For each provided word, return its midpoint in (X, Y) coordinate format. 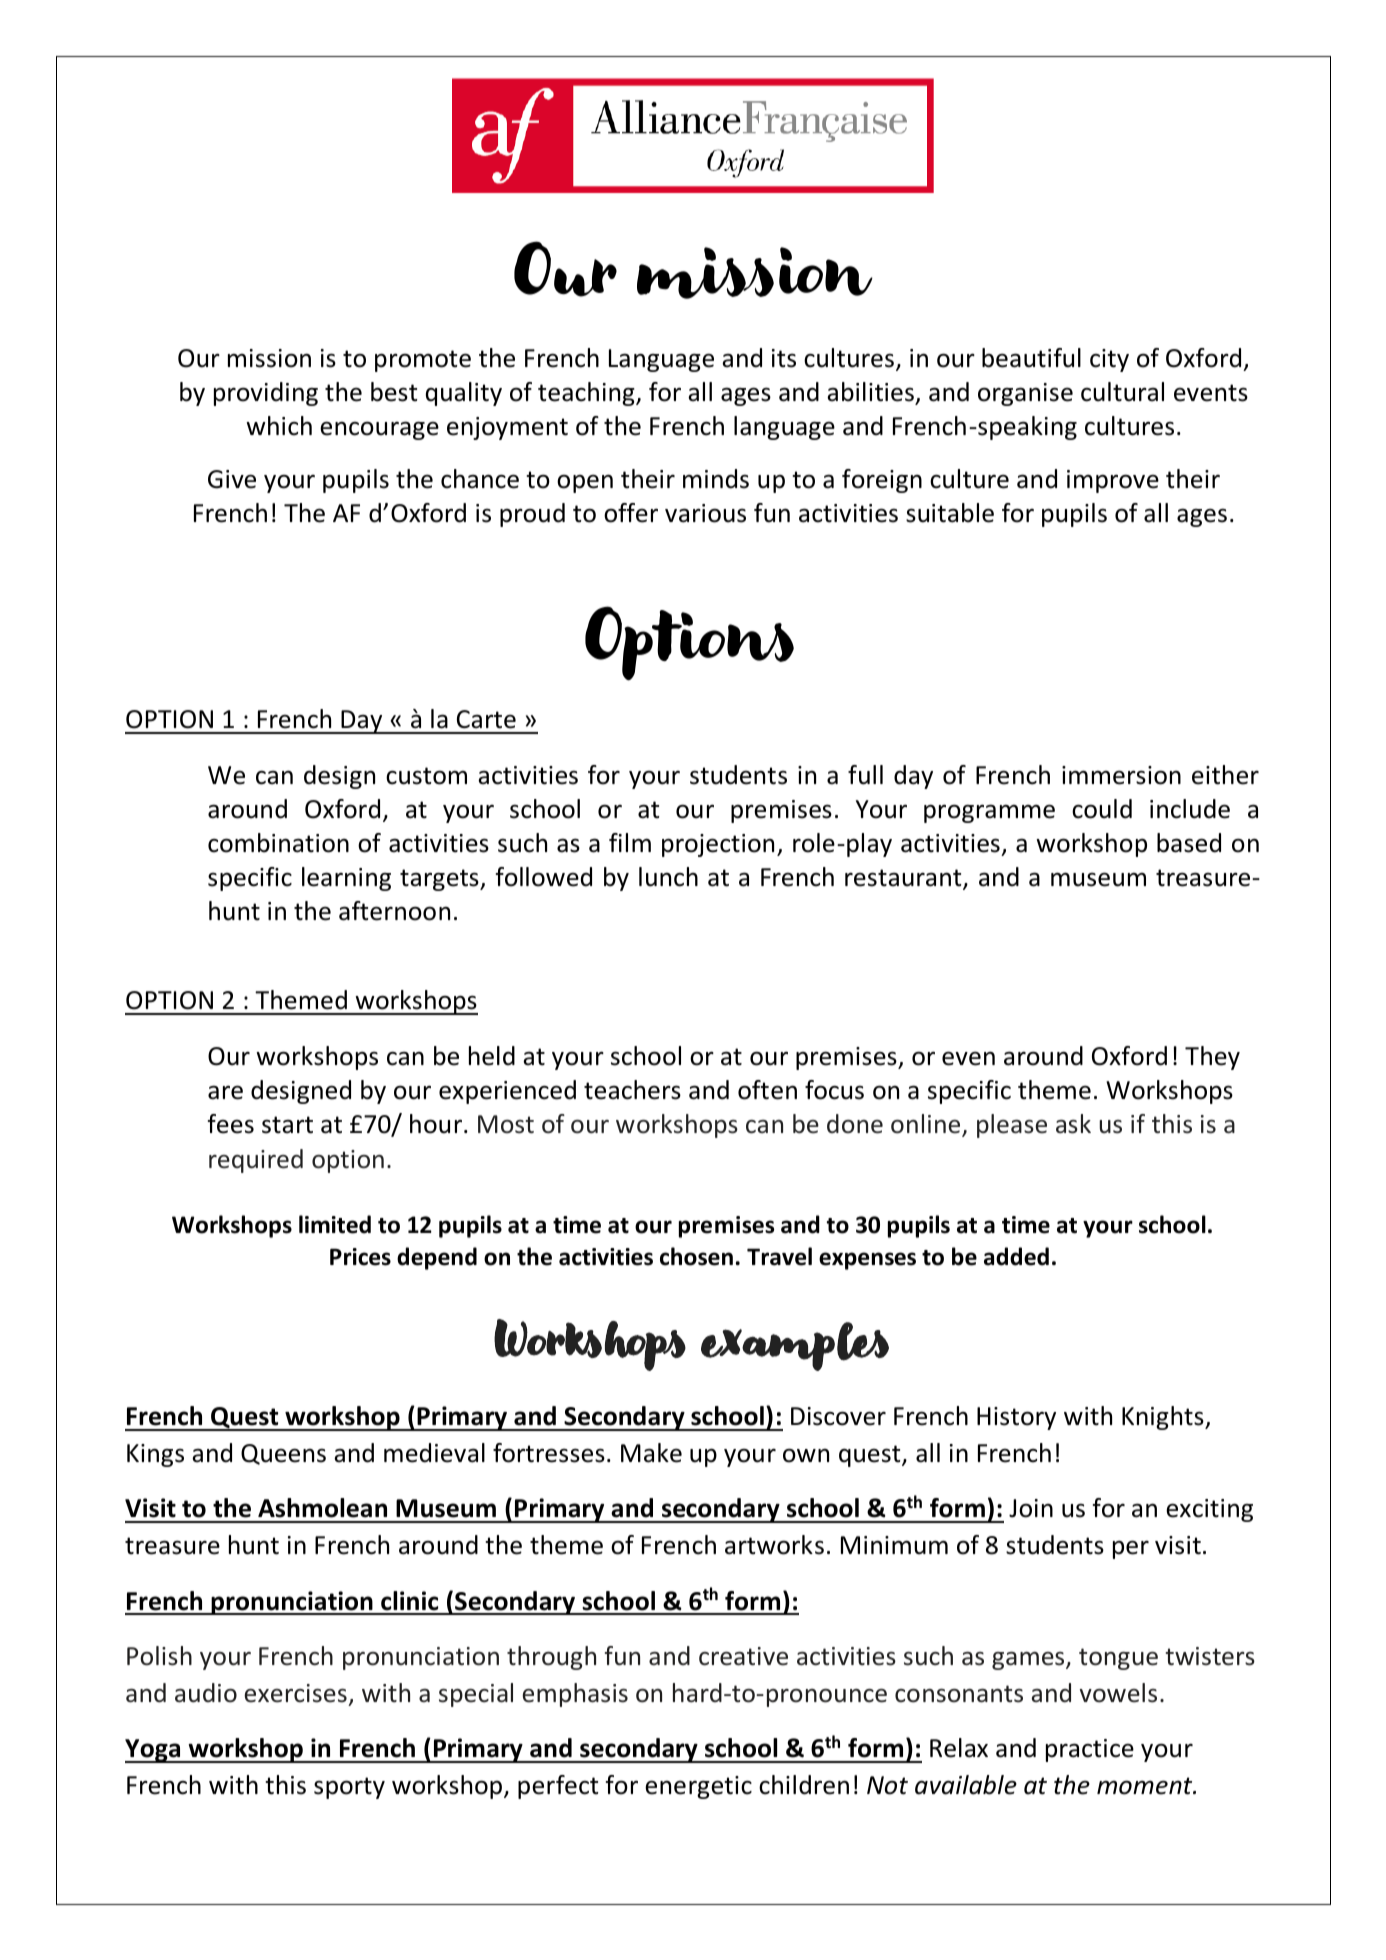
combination (278, 843)
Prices (360, 1257)
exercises (295, 1693)
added (1016, 1256)
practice (1090, 1750)
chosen (696, 1256)
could (1102, 809)
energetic (698, 1787)
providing (266, 394)
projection (718, 845)
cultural (1122, 392)
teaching (587, 394)
